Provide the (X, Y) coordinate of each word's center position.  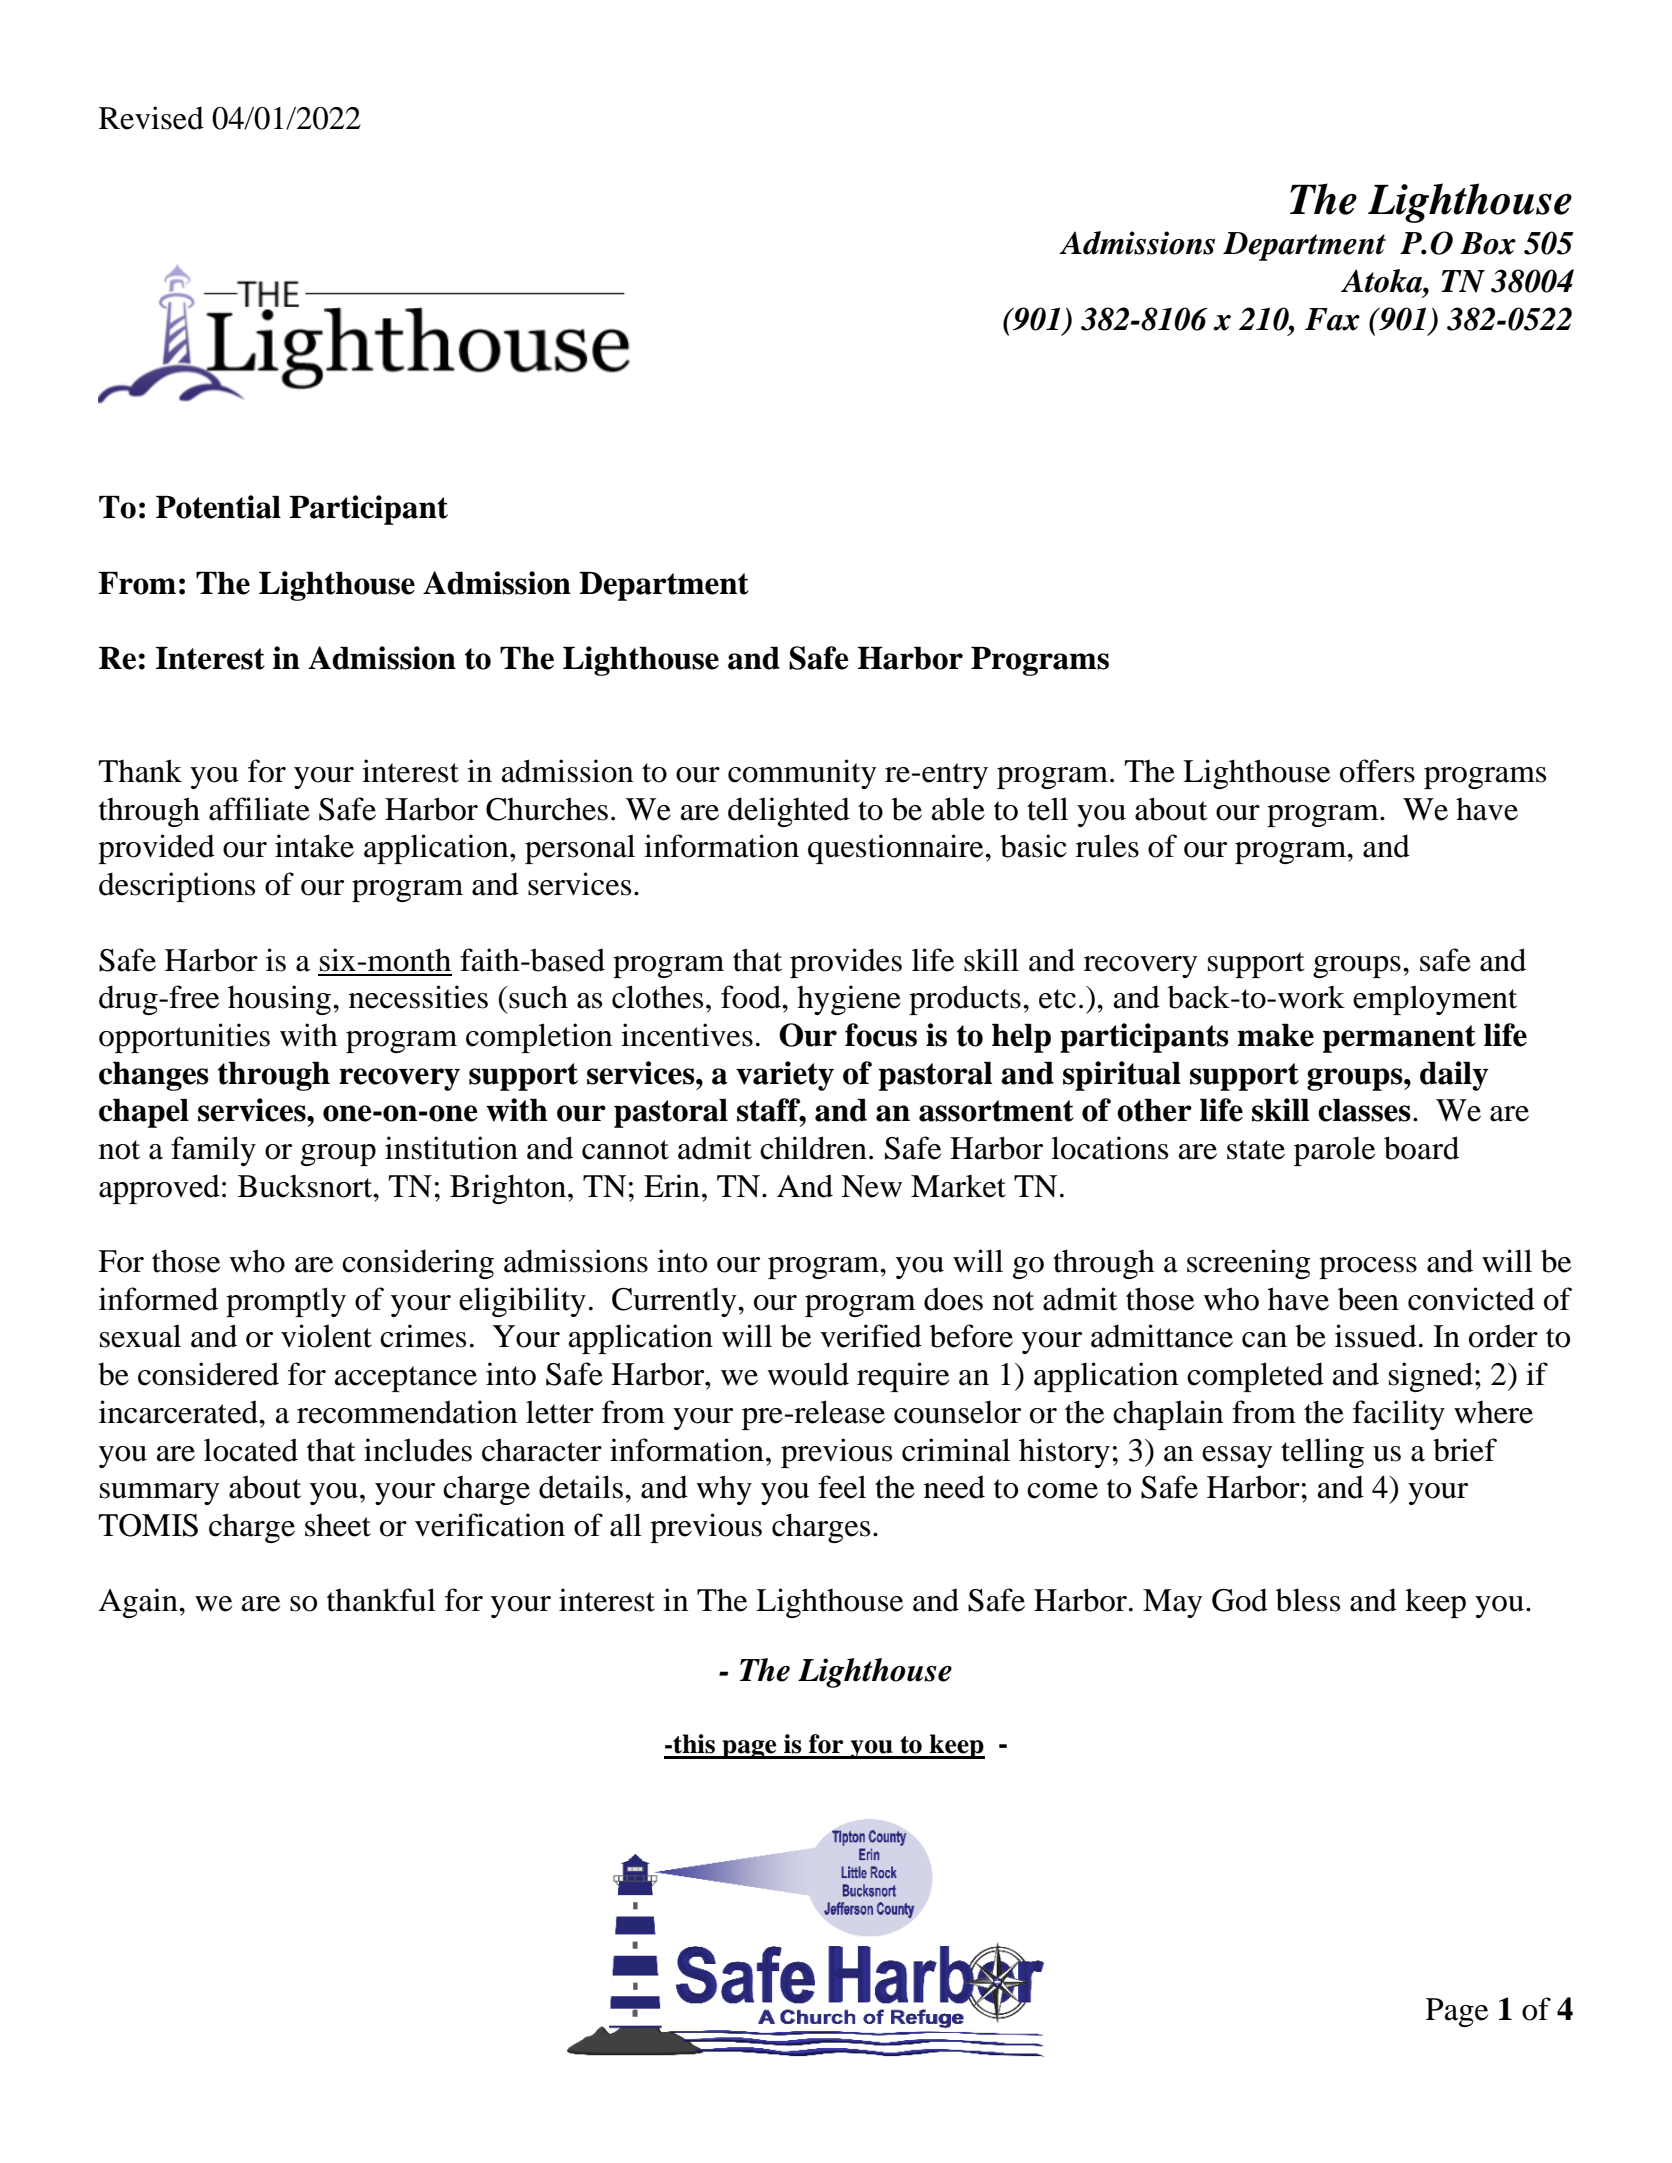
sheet (338, 1525)
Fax (1332, 319)
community (802, 774)
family (213, 1151)
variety (785, 1076)
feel (842, 1487)
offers (1377, 771)
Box (1488, 243)
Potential (218, 507)
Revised (151, 118)
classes (1364, 1110)
